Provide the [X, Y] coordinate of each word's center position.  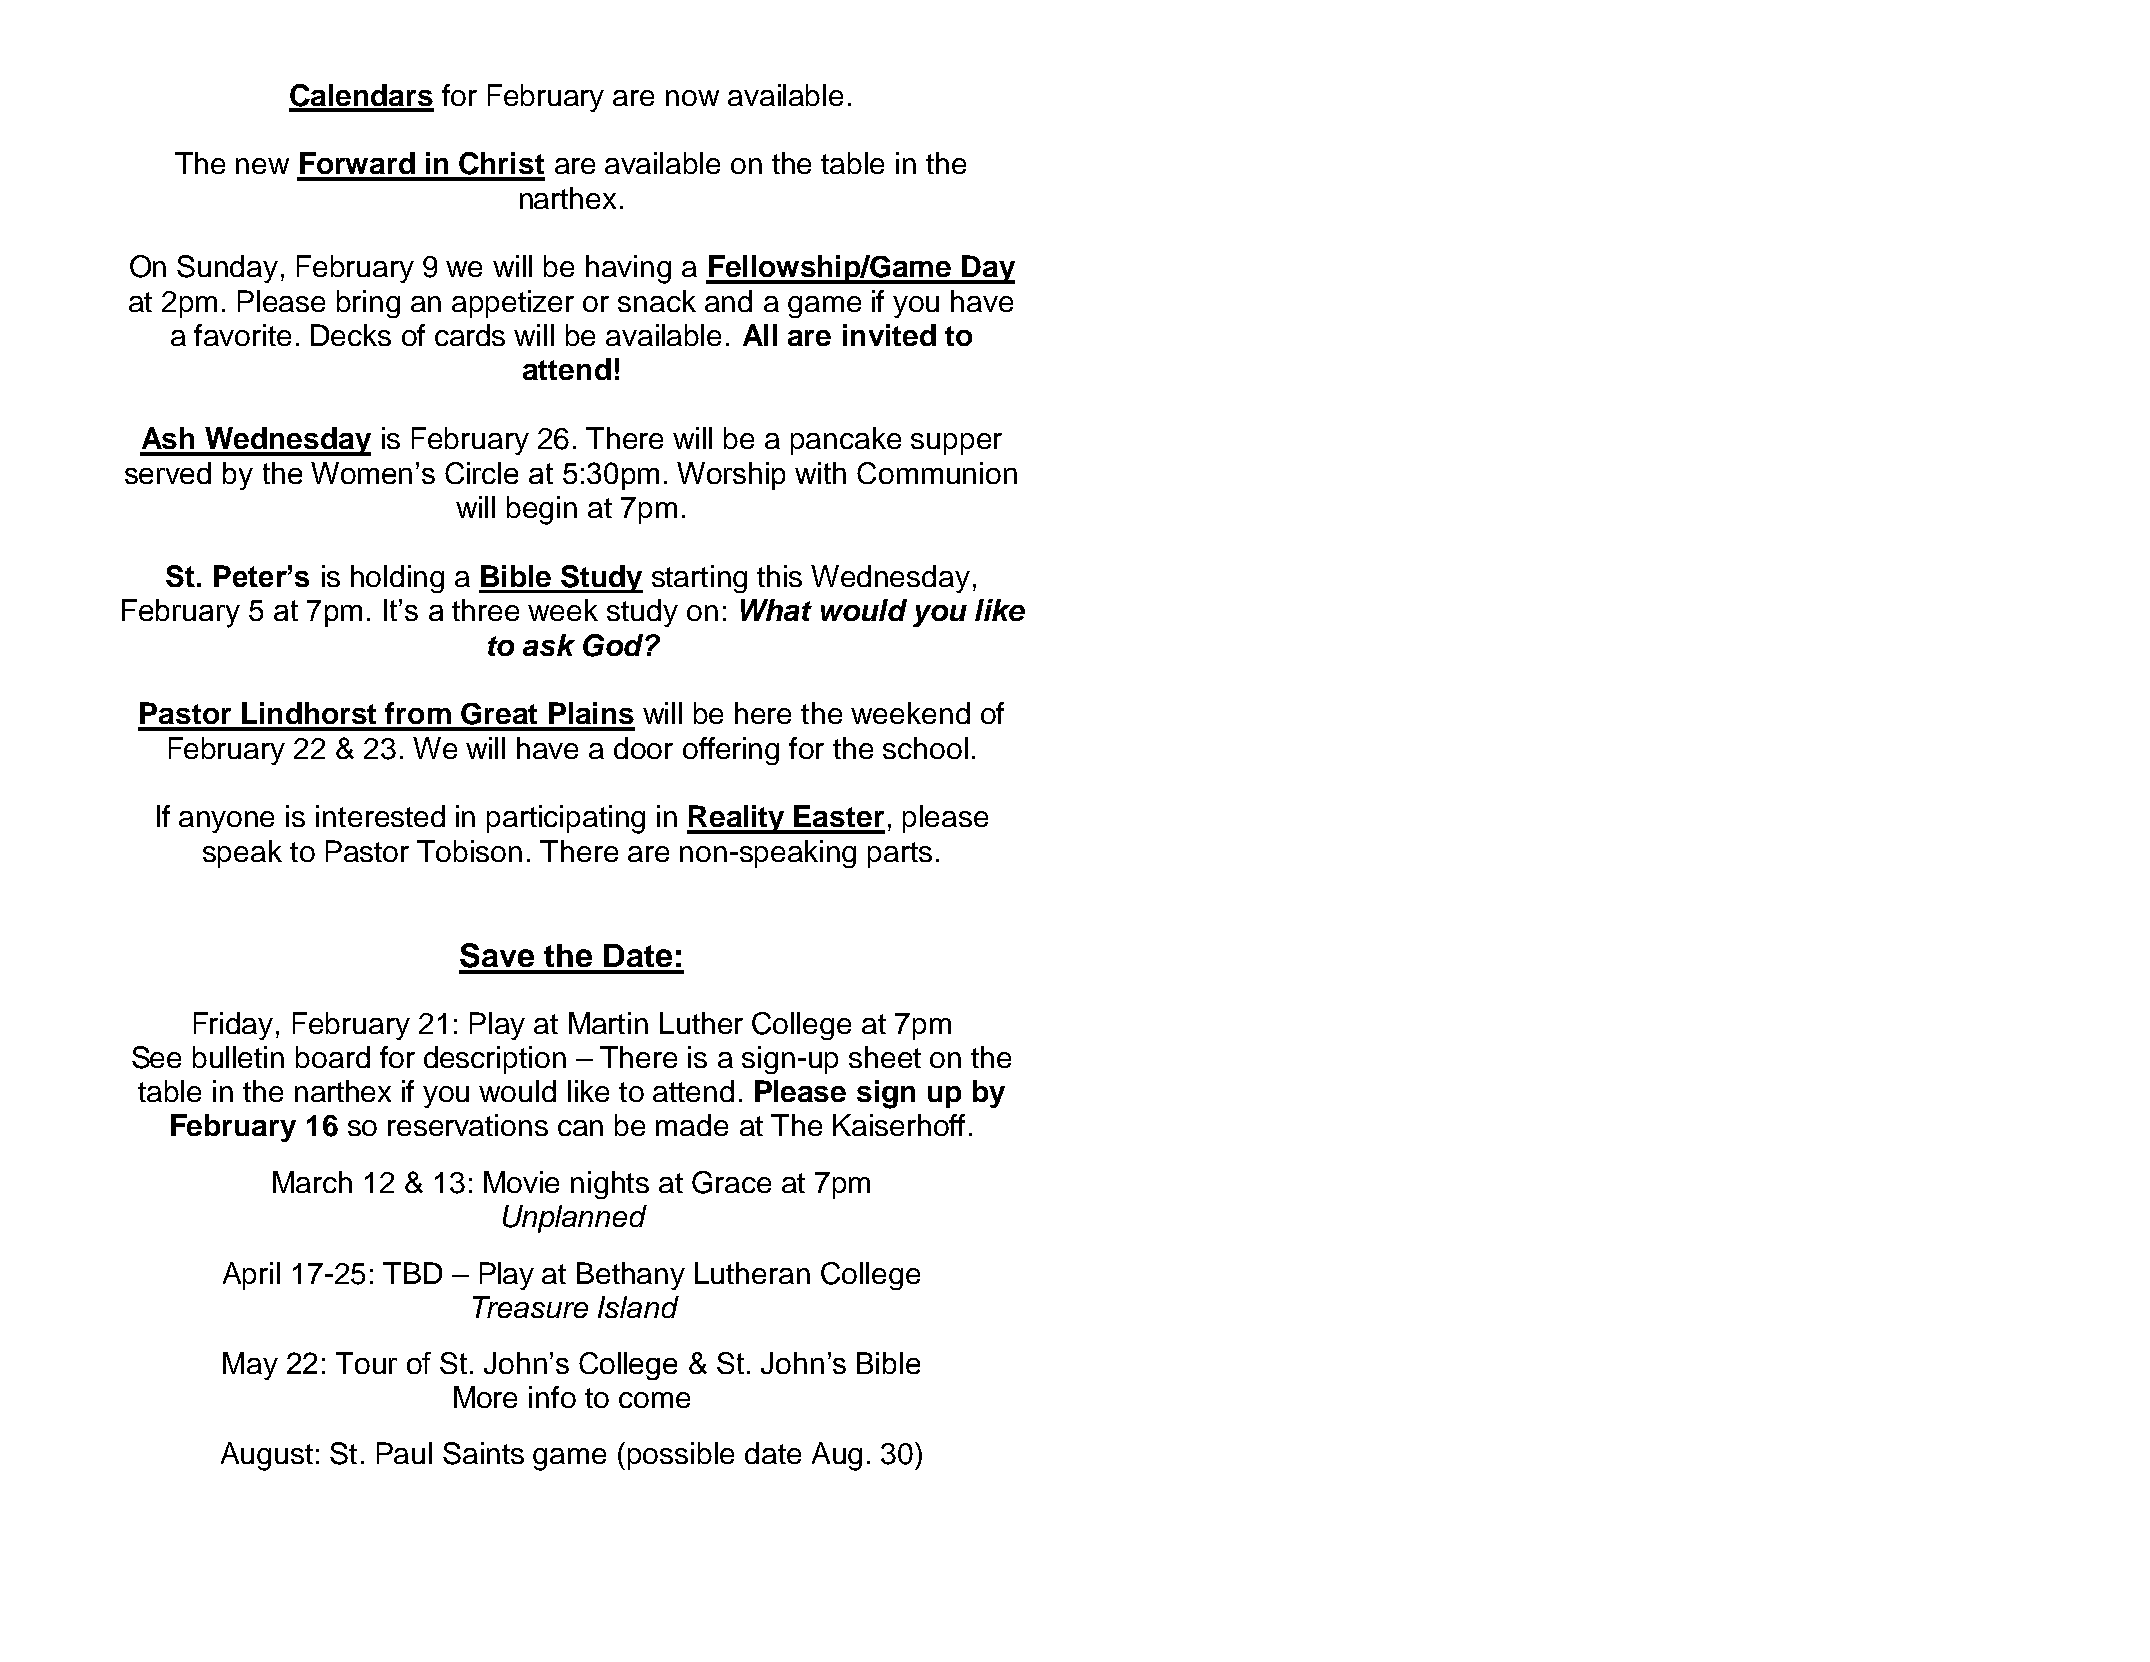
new [262, 166]
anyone [226, 822]
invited [889, 335]
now [692, 98]
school [925, 748]
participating [566, 819]
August [267, 1456]
